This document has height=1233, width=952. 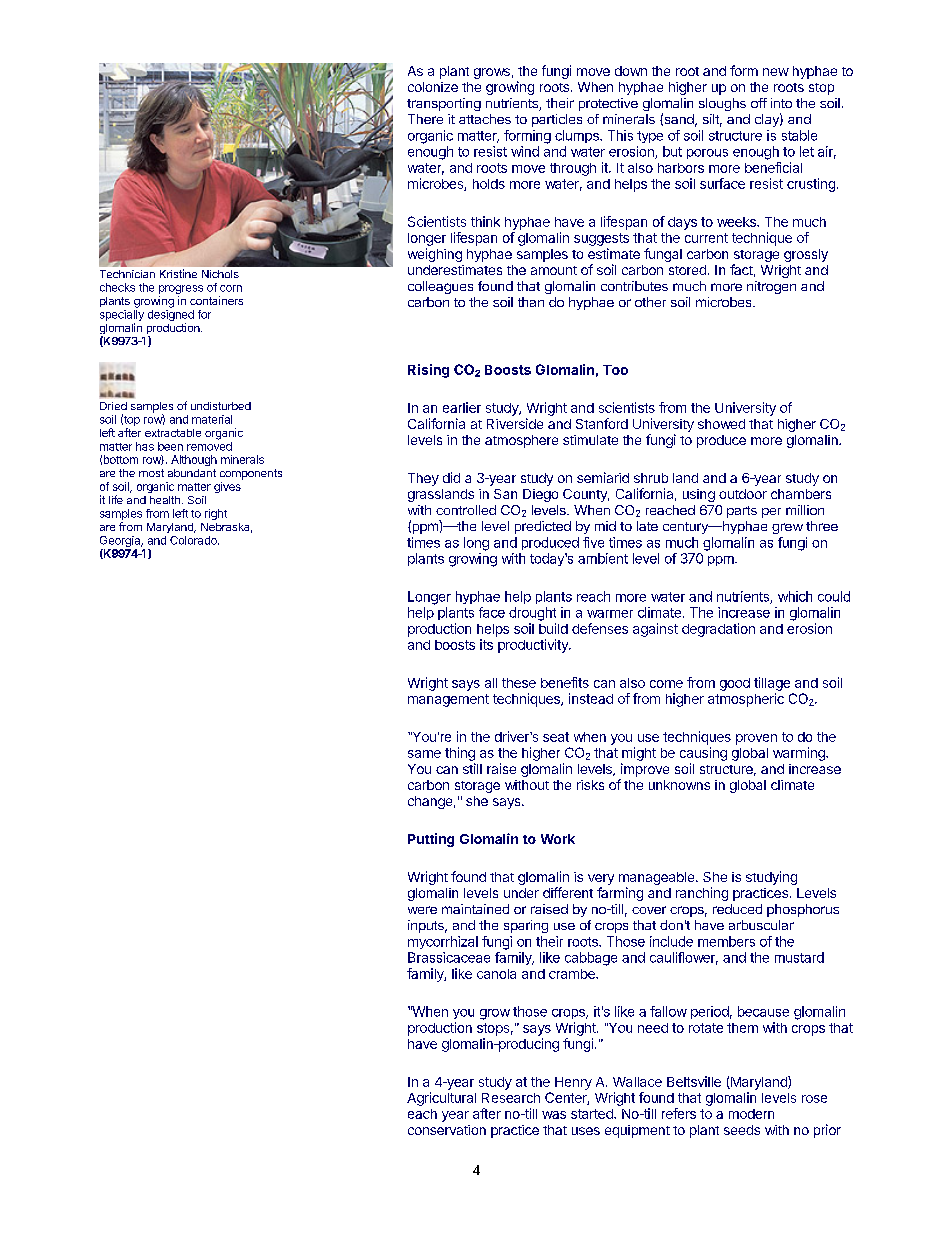 I want to click on ranching, so click(x=702, y=894).
